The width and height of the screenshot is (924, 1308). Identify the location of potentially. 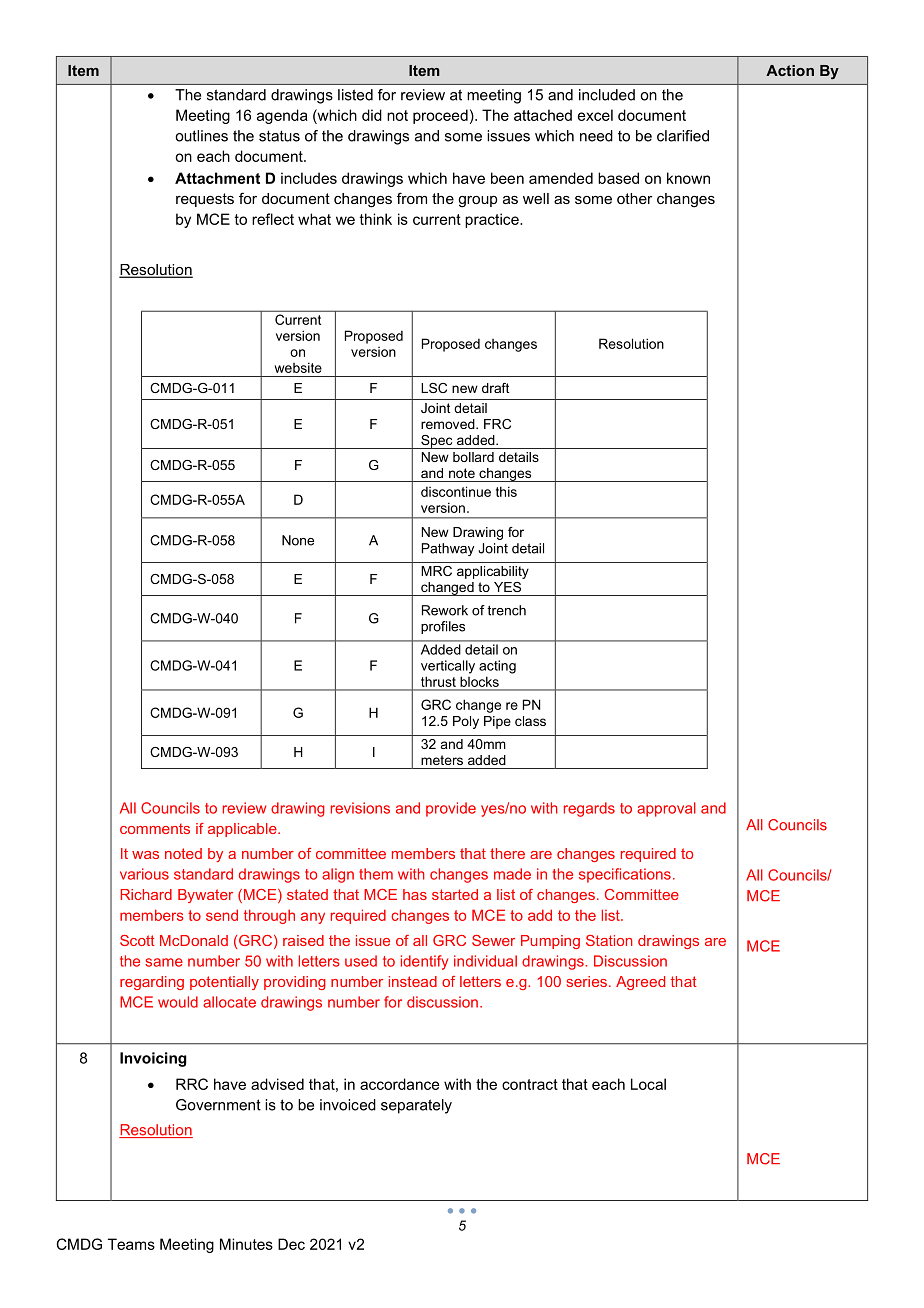
(224, 983).
